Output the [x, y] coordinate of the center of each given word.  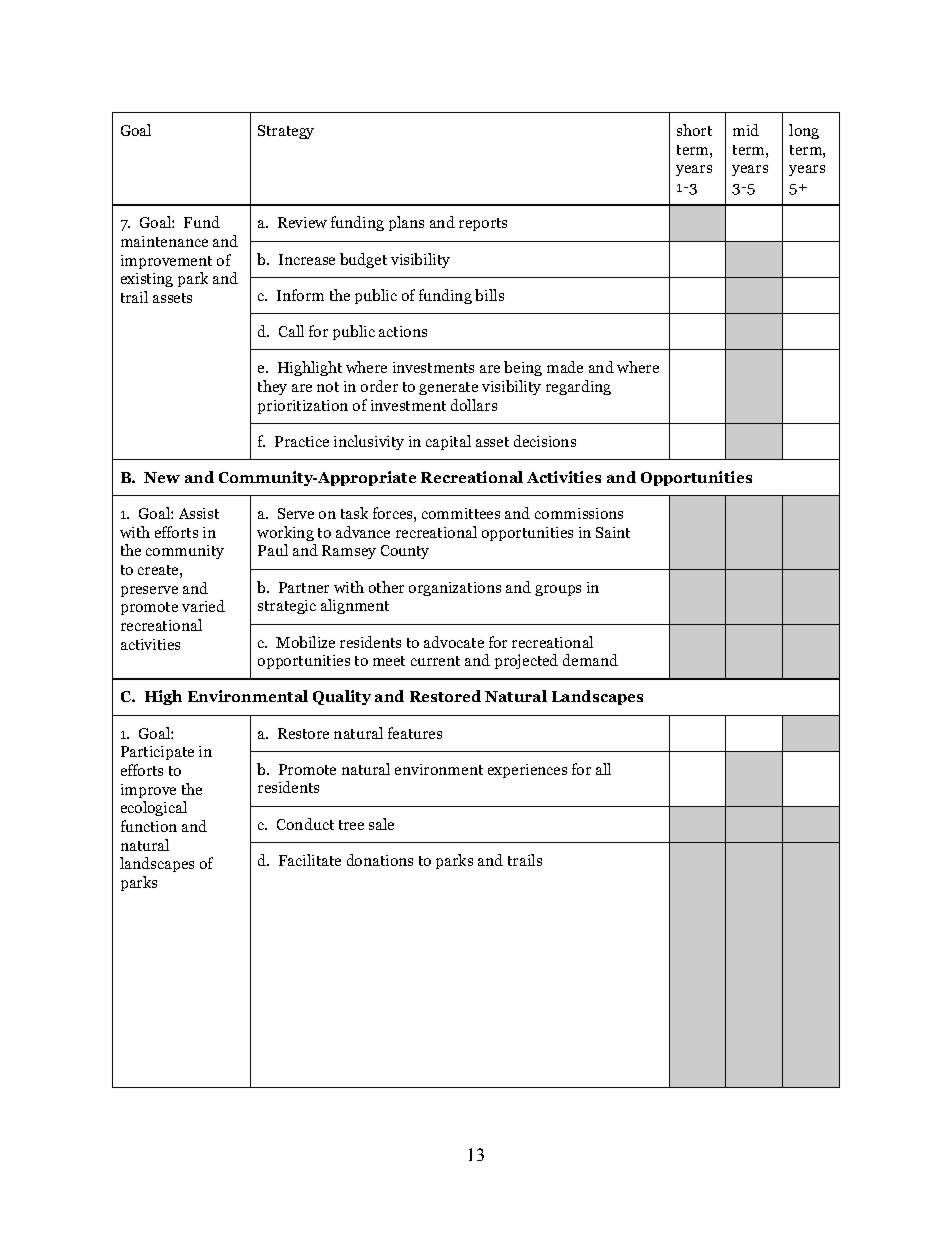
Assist [199, 513]
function [149, 826]
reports [483, 224]
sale [381, 824]
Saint [613, 532]
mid [746, 130]
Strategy [286, 132]
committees [461, 513]
